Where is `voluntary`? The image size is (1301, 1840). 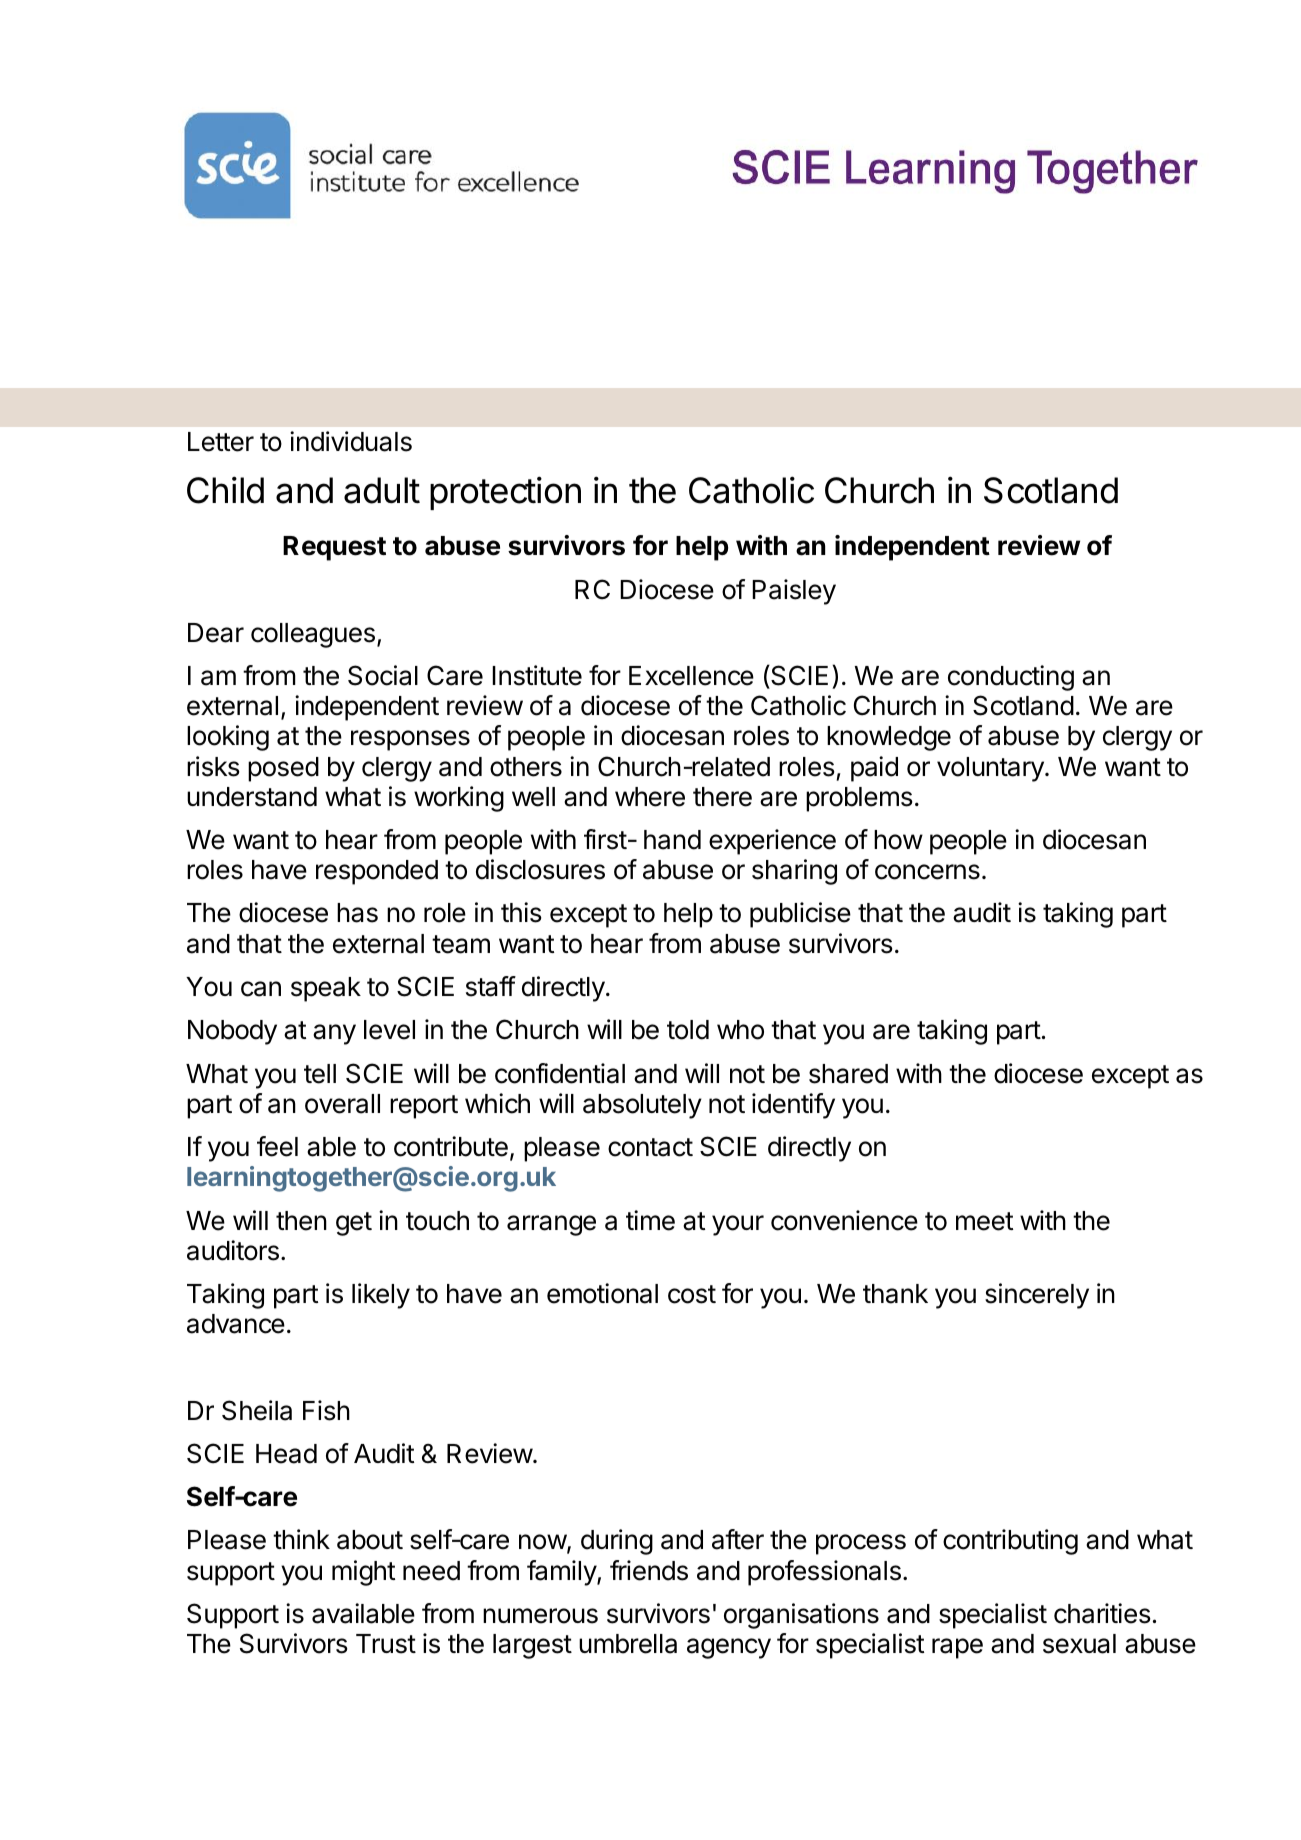
voluntary is located at coordinates (991, 769).
